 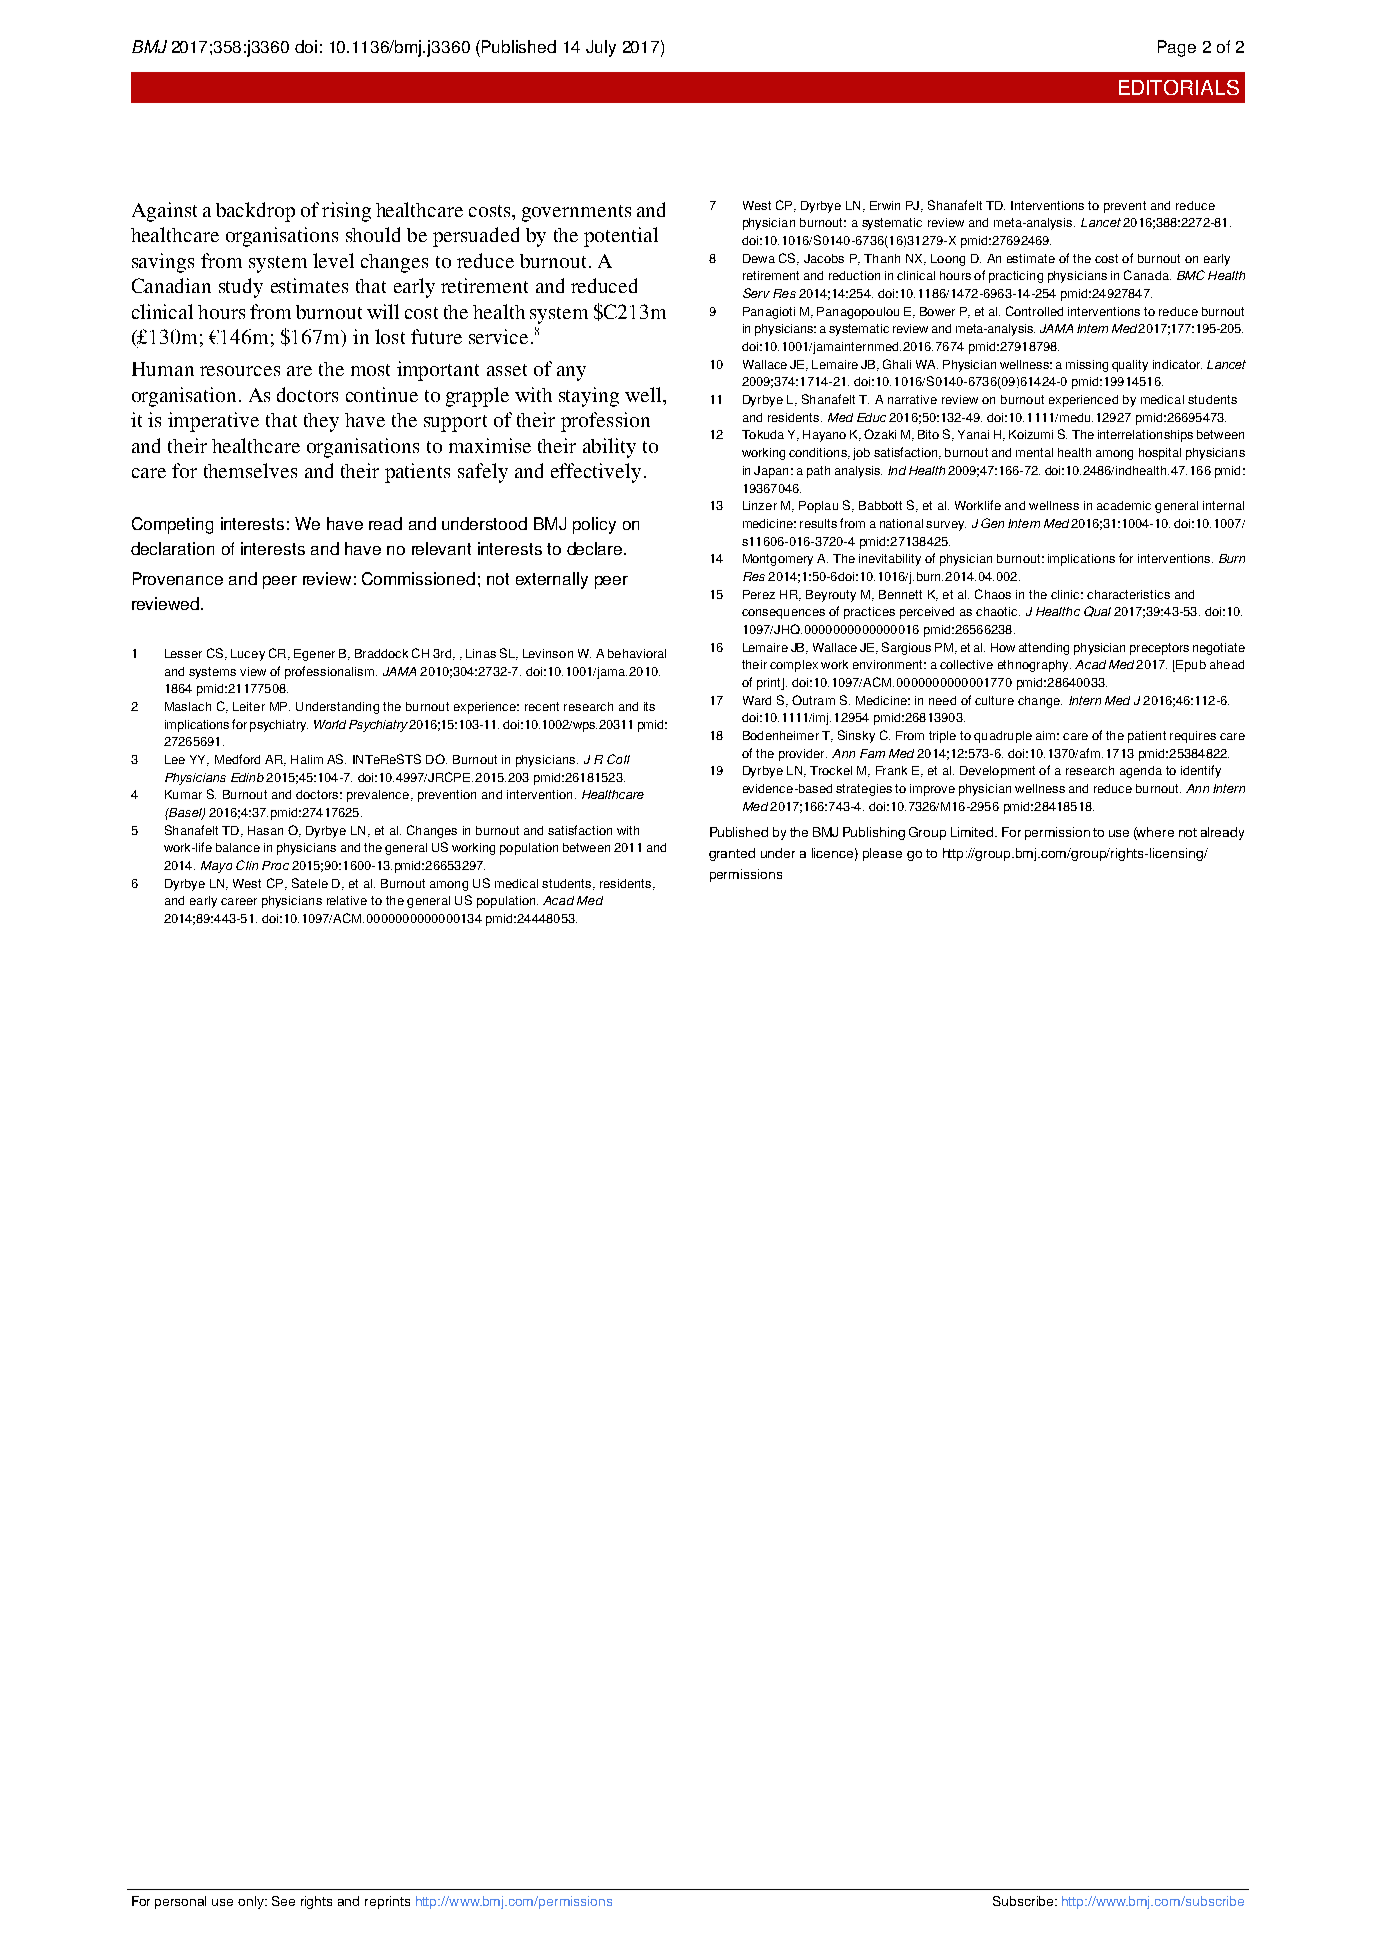 What do you see at coordinates (347, 900) in the screenshot?
I see `relative` at bounding box center [347, 900].
